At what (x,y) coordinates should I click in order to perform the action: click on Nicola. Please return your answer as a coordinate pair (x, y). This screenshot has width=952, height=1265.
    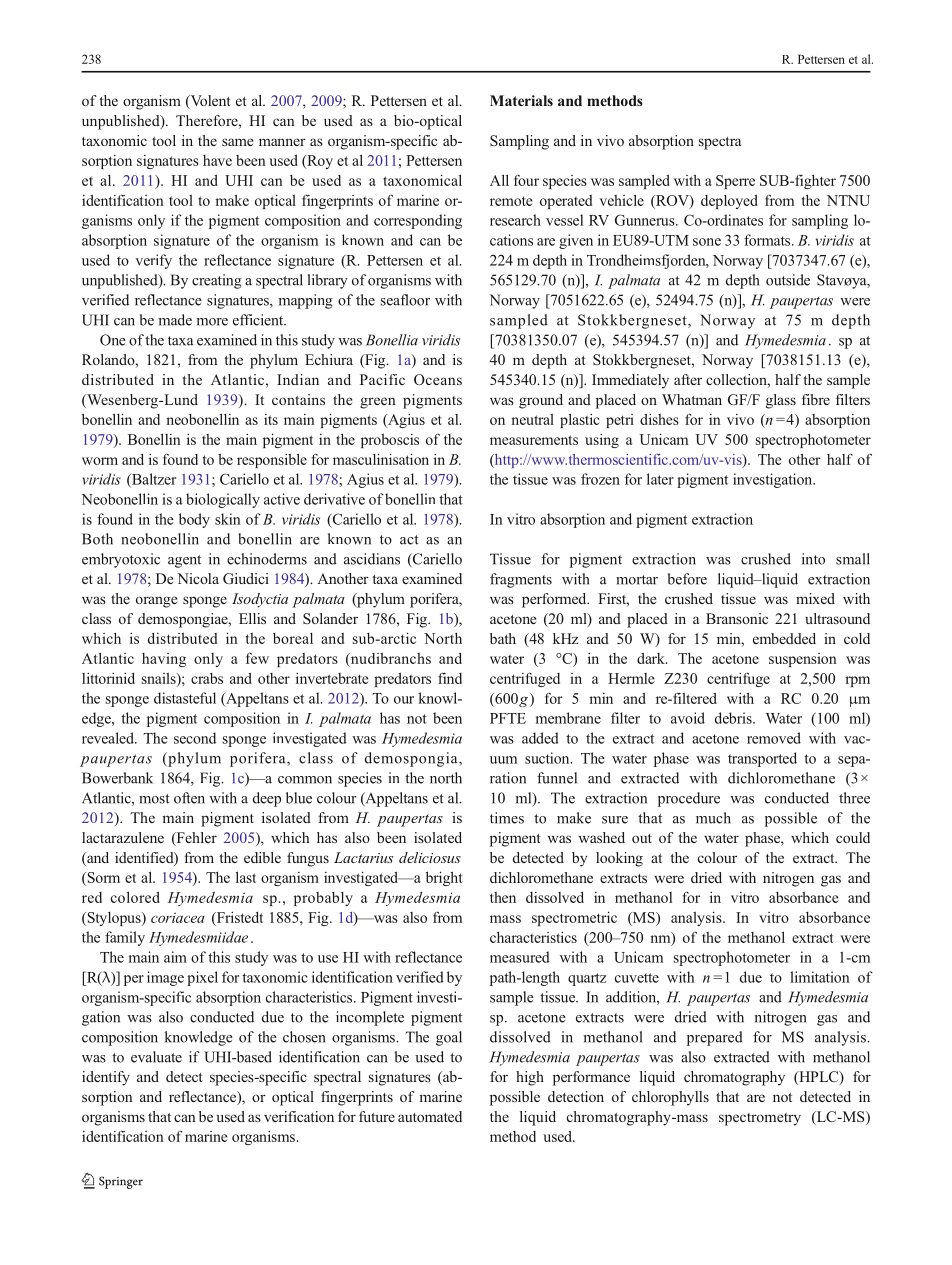
    Looking at the image, I should click on (198, 578).
